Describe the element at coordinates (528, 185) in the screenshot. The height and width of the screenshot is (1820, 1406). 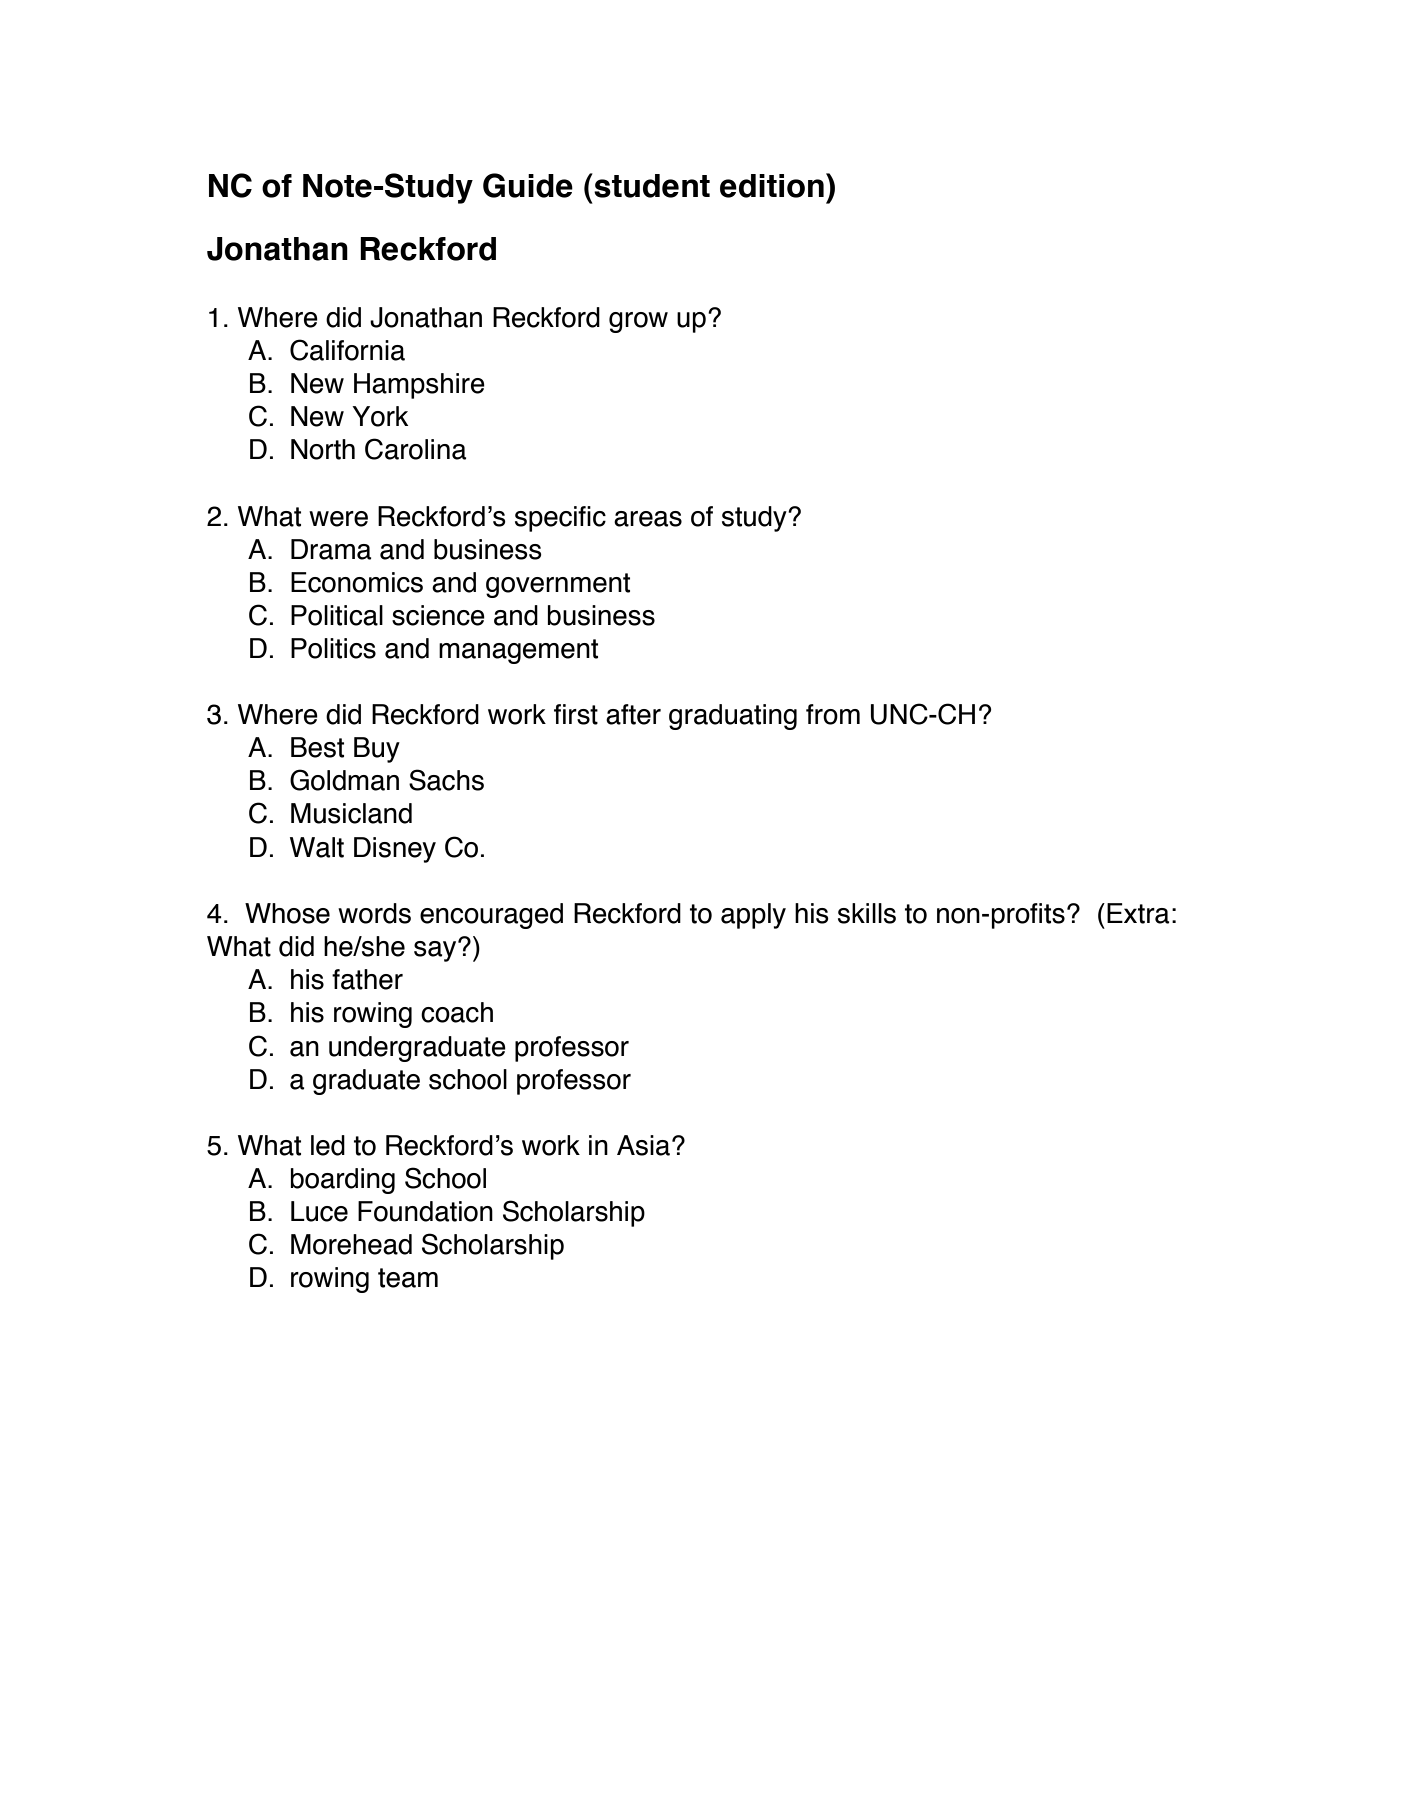
I see `Guide` at that location.
